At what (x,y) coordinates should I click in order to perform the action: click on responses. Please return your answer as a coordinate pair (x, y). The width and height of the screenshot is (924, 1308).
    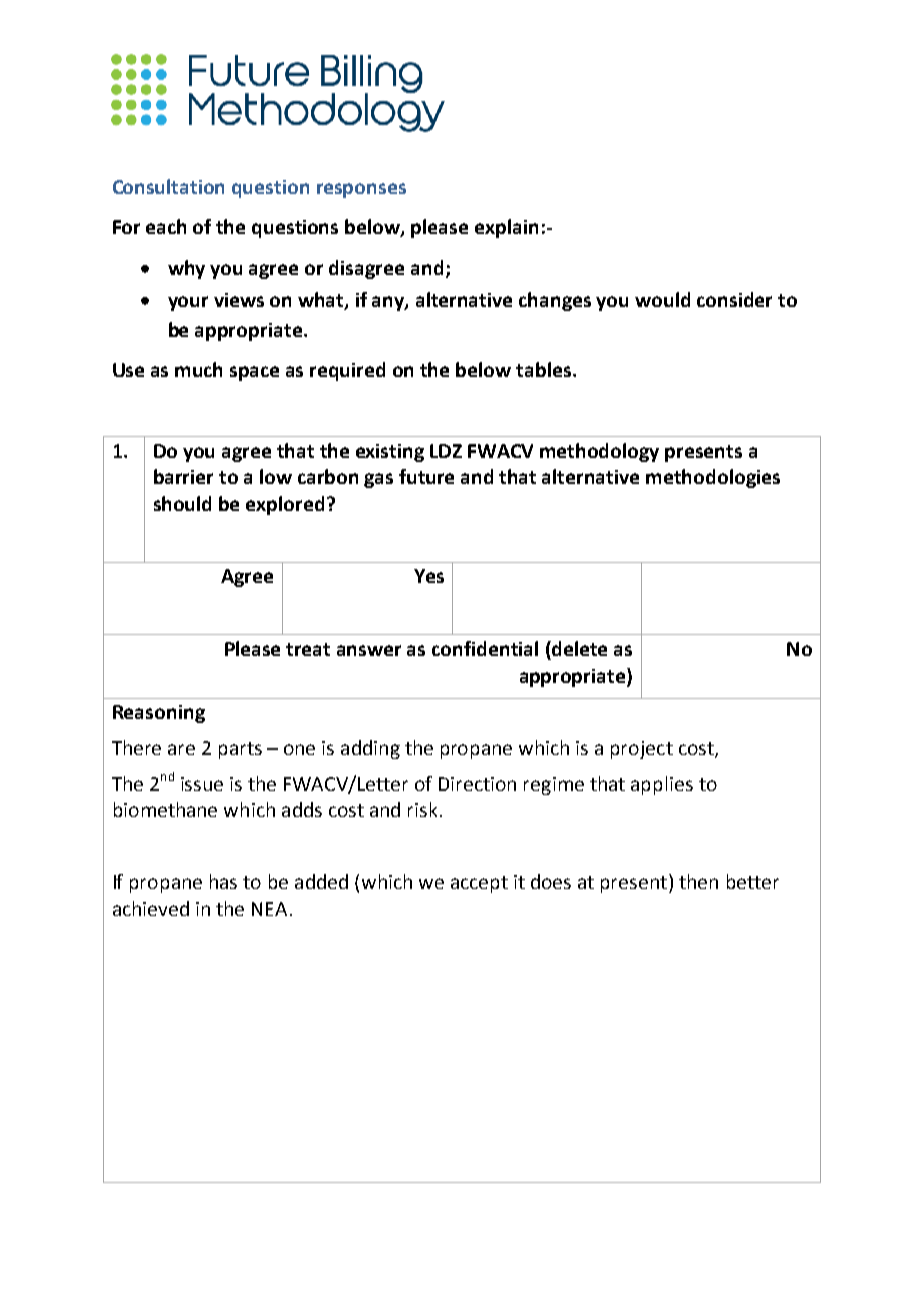
    Looking at the image, I should click on (361, 190).
